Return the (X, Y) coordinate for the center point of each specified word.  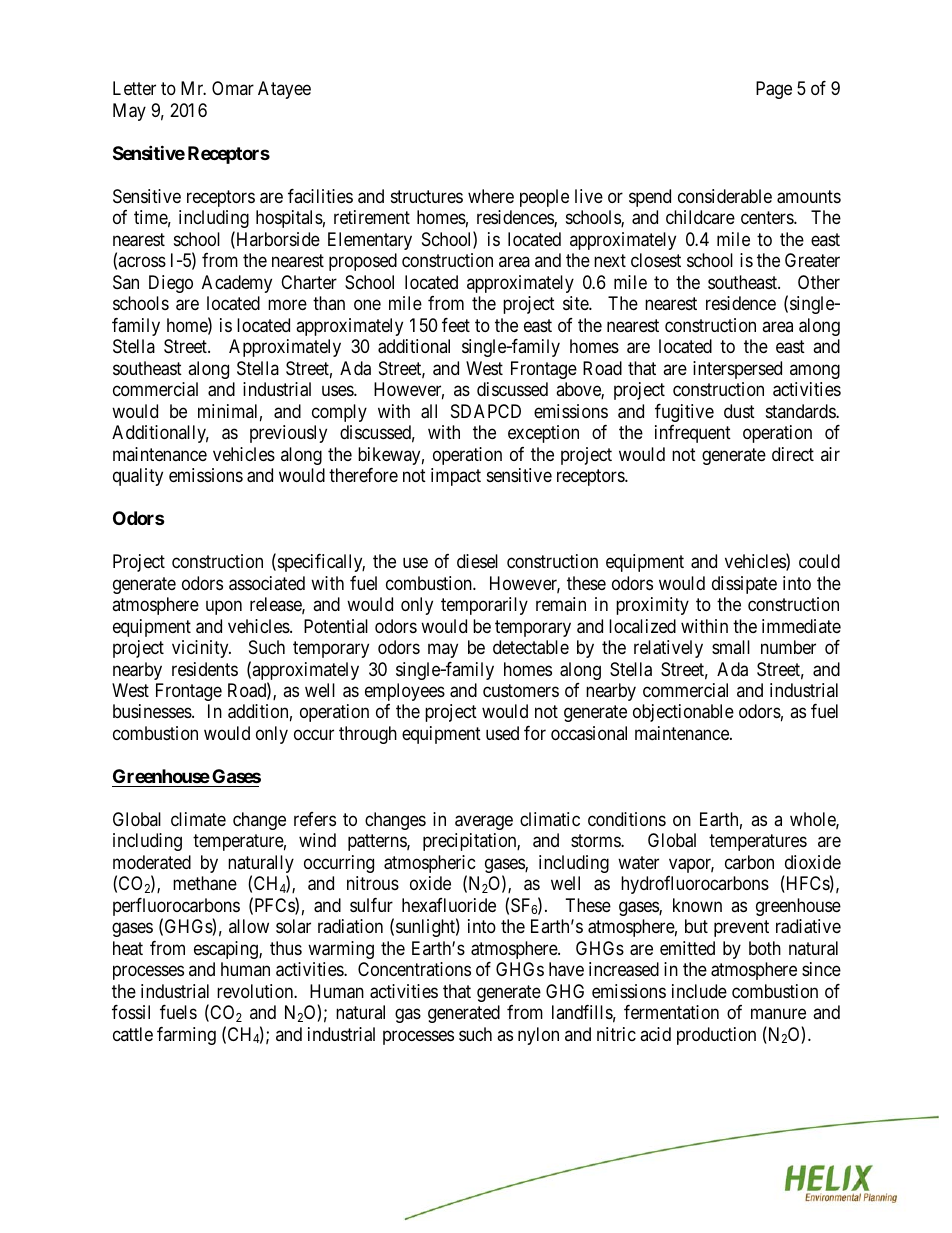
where (491, 196)
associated (267, 583)
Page (774, 90)
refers (315, 819)
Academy (237, 284)
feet (456, 325)
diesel (477, 561)
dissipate (744, 585)
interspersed (737, 370)
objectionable (683, 713)
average (484, 822)
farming (186, 1036)
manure (778, 1014)
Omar (233, 88)
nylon (538, 1036)
